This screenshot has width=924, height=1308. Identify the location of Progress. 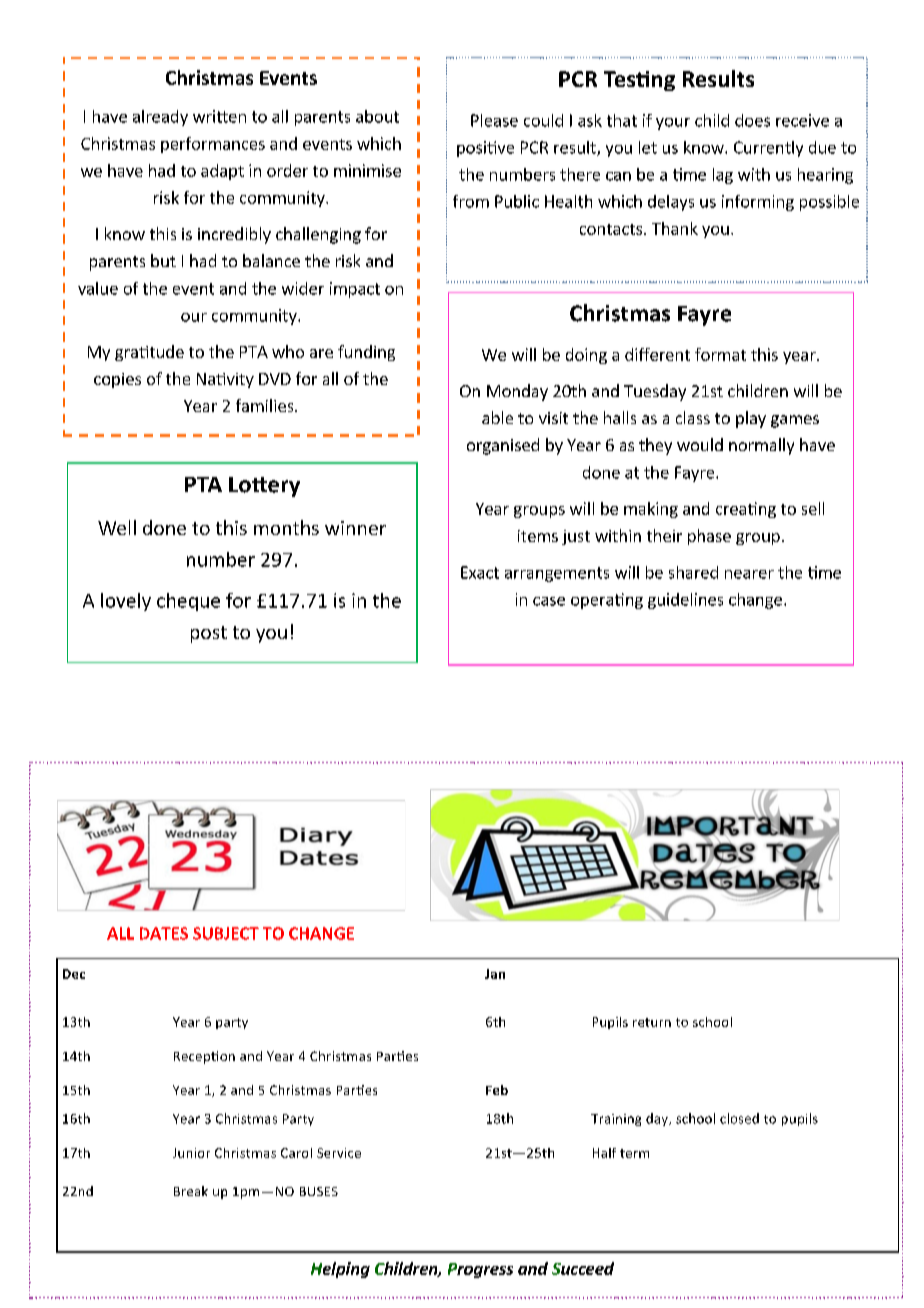
(480, 1270).
